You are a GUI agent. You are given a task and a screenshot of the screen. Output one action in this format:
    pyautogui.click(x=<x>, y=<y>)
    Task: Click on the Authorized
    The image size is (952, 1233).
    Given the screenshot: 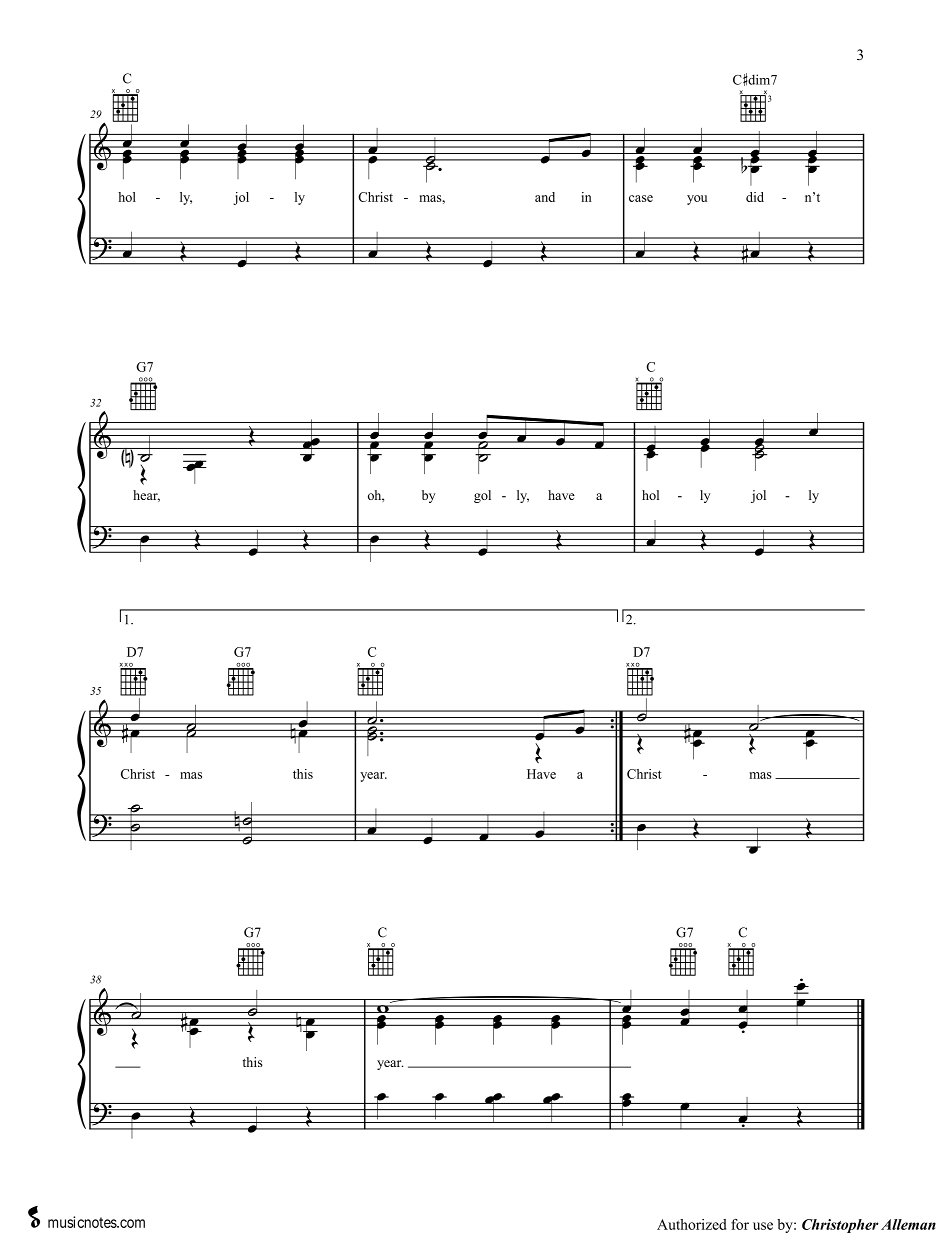 What is the action you would take?
    pyautogui.click(x=691, y=1224)
